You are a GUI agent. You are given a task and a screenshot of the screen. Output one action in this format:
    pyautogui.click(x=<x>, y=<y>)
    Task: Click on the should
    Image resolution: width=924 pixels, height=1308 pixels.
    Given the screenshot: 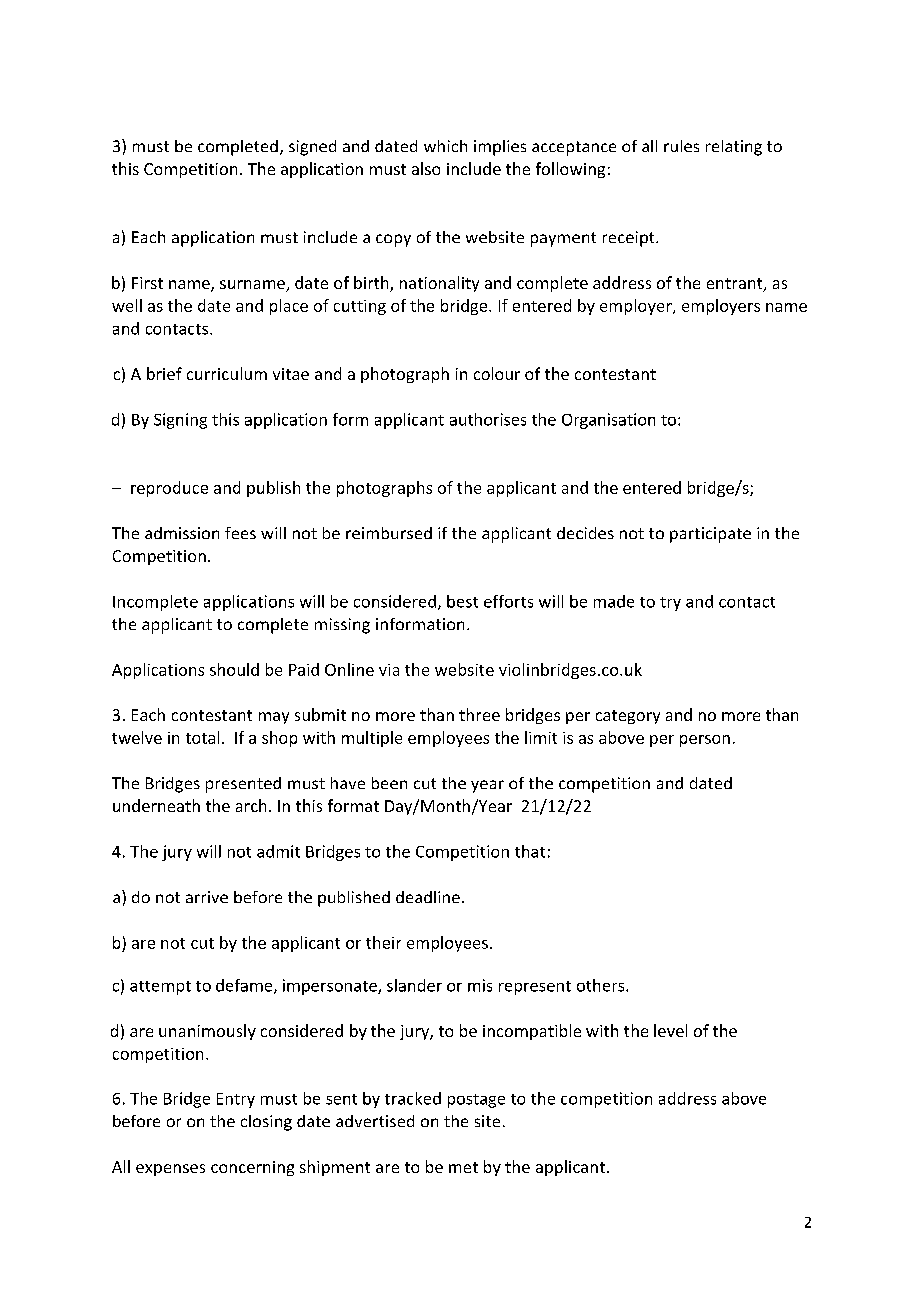 What is the action you would take?
    pyautogui.click(x=234, y=669)
